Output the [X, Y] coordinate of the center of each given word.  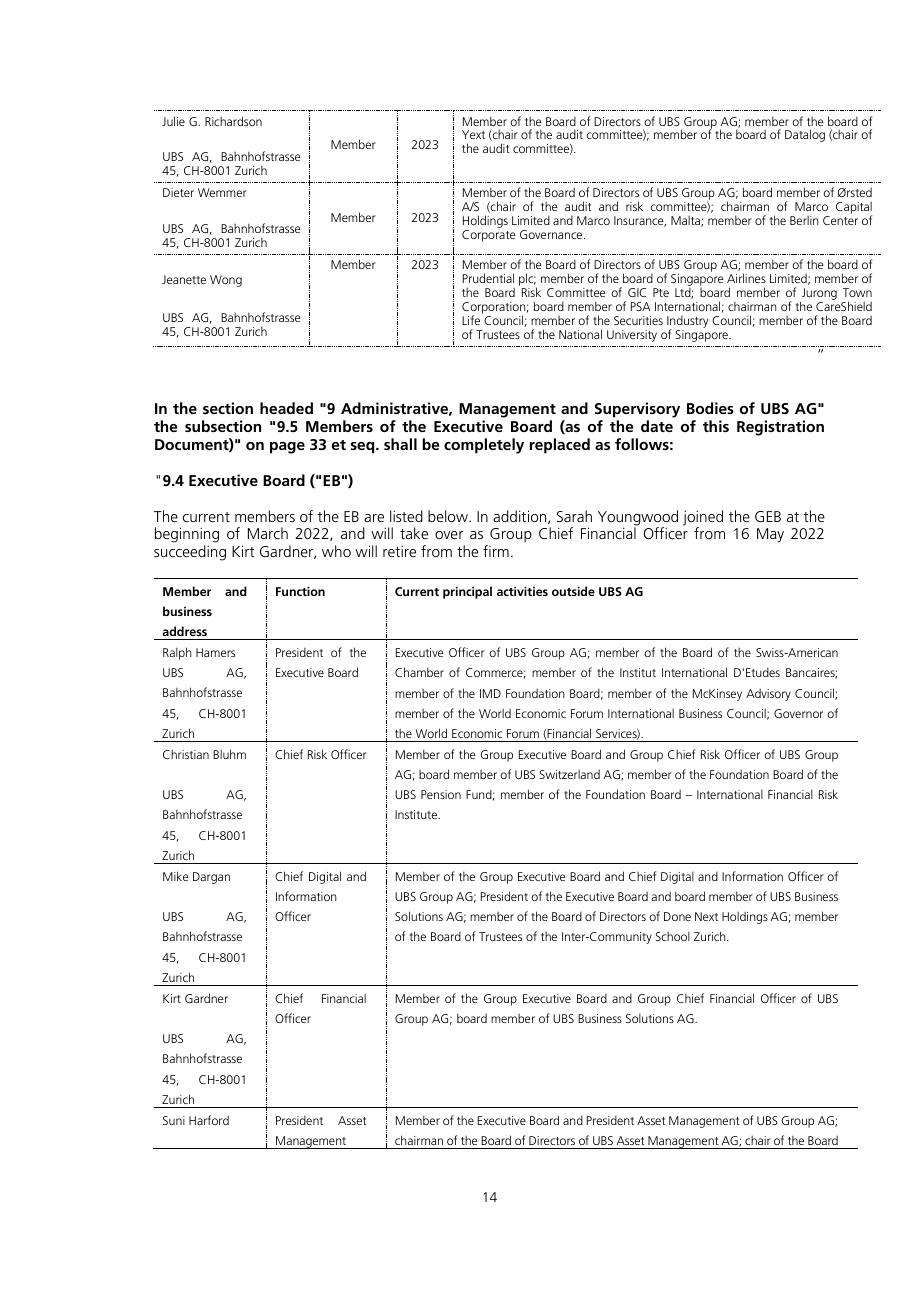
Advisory [768, 694]
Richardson [233, 121]
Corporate [489, 236]
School [672, 936]
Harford [209, 1120]
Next [706, 916]
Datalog [805, 135]
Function [300, 591]
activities [522, 591]
